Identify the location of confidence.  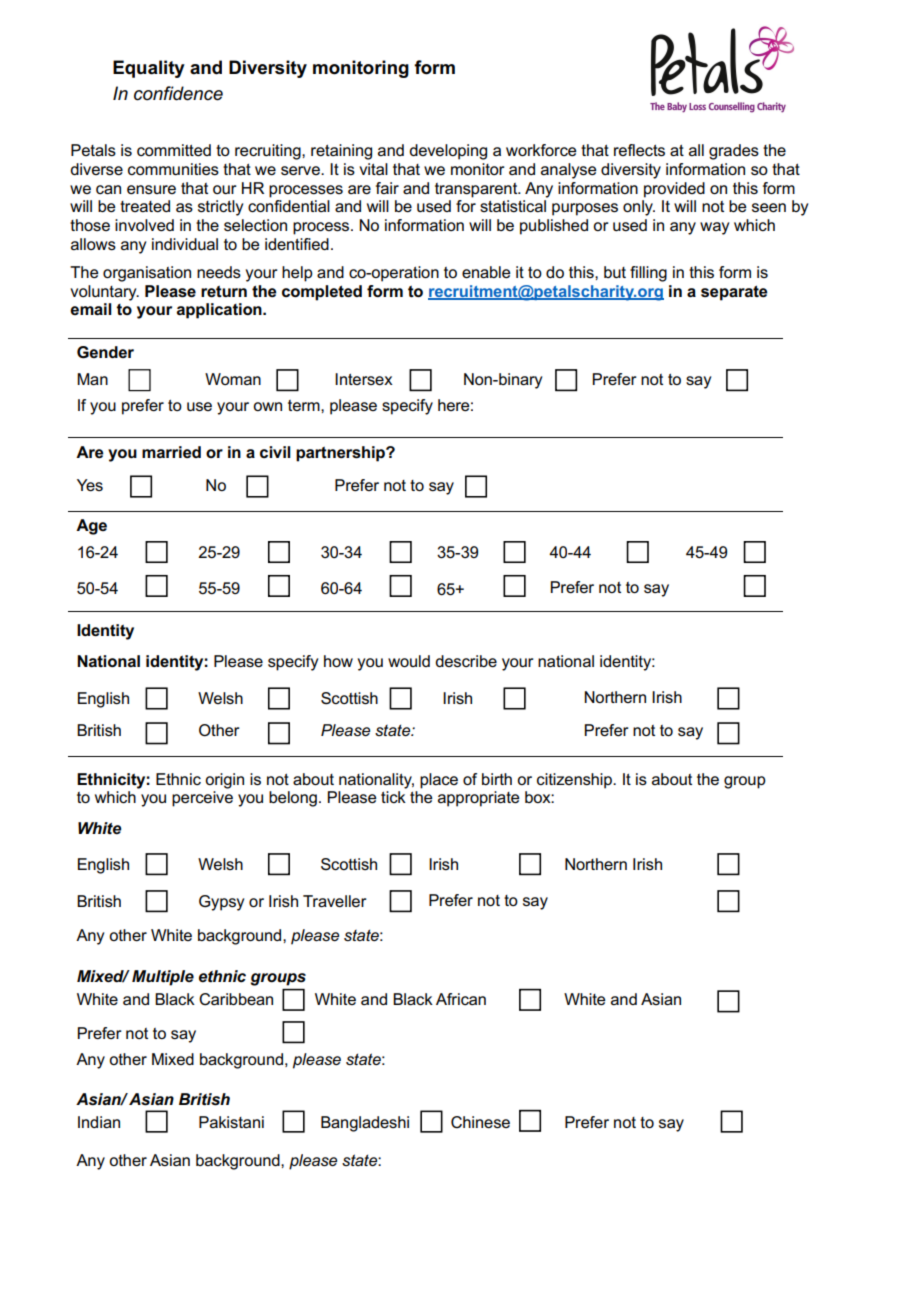
(178, 93).
